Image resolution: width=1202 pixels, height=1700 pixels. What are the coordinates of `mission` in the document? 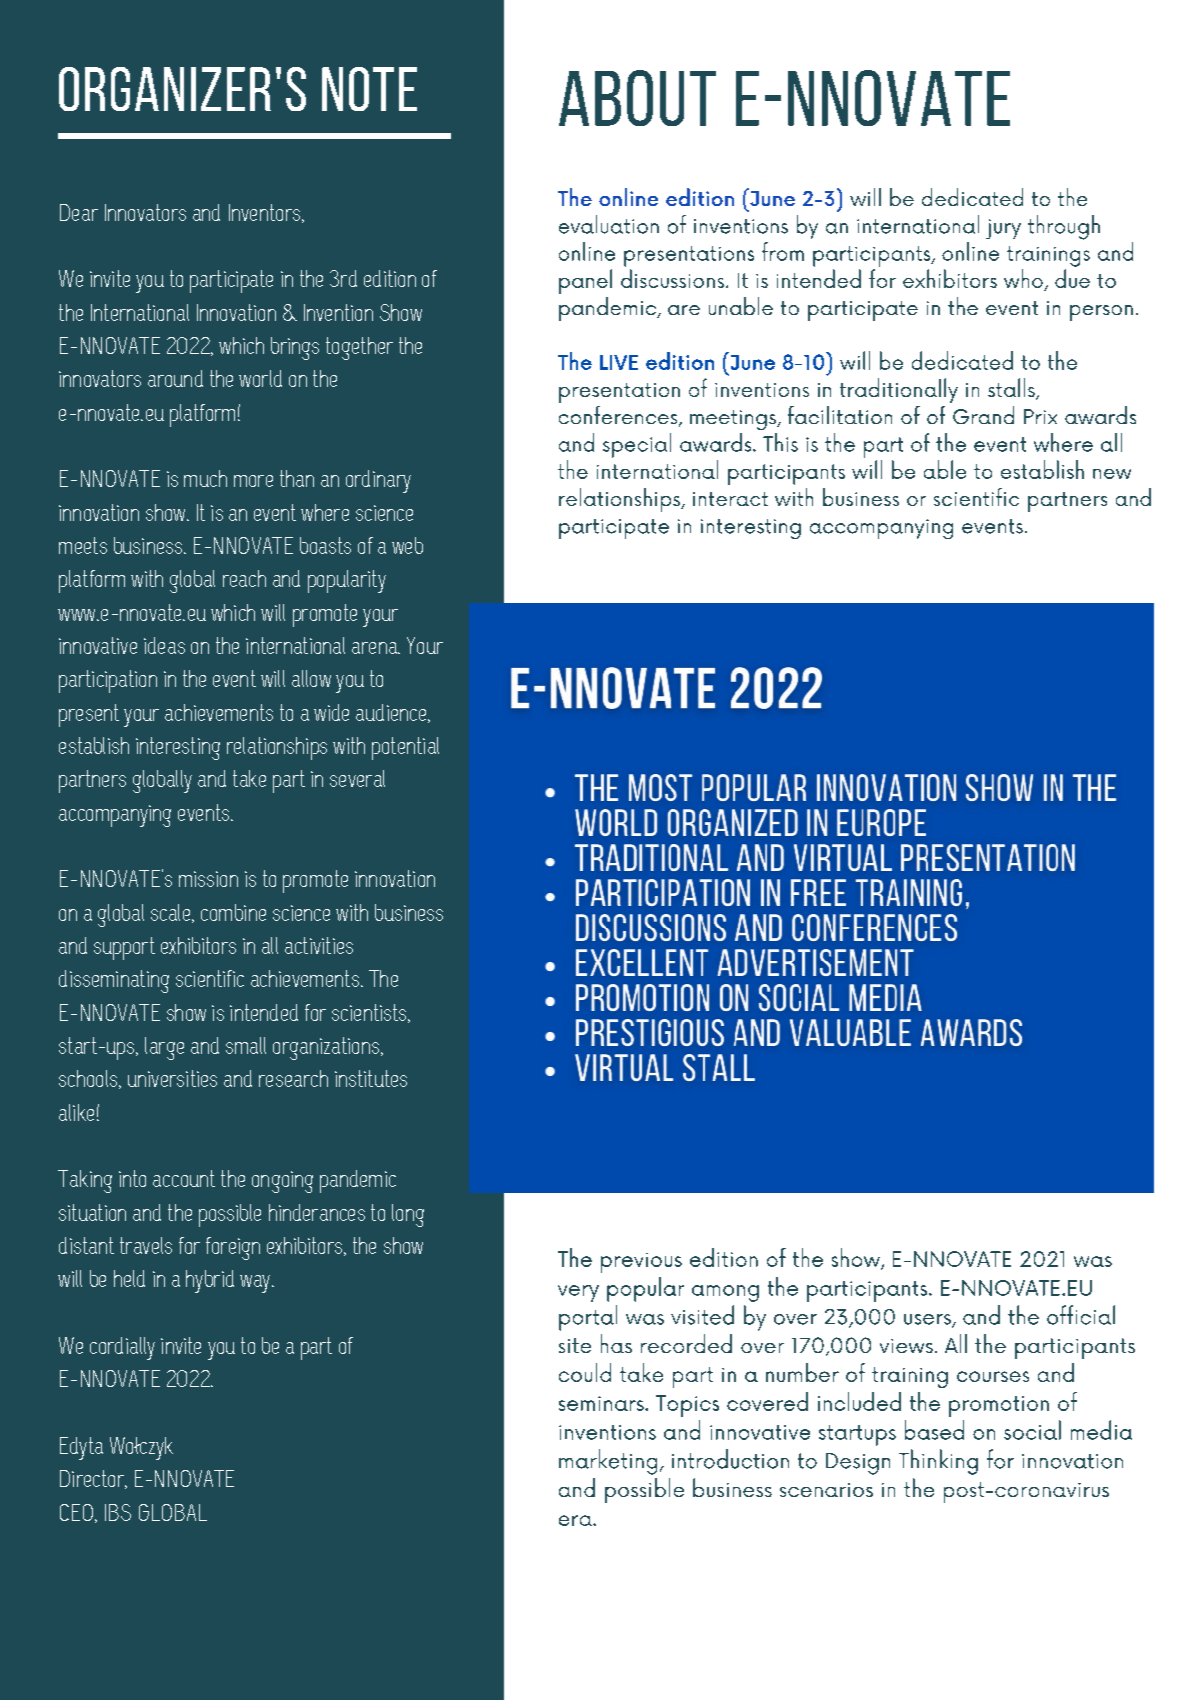 It's located at (208, 879).
